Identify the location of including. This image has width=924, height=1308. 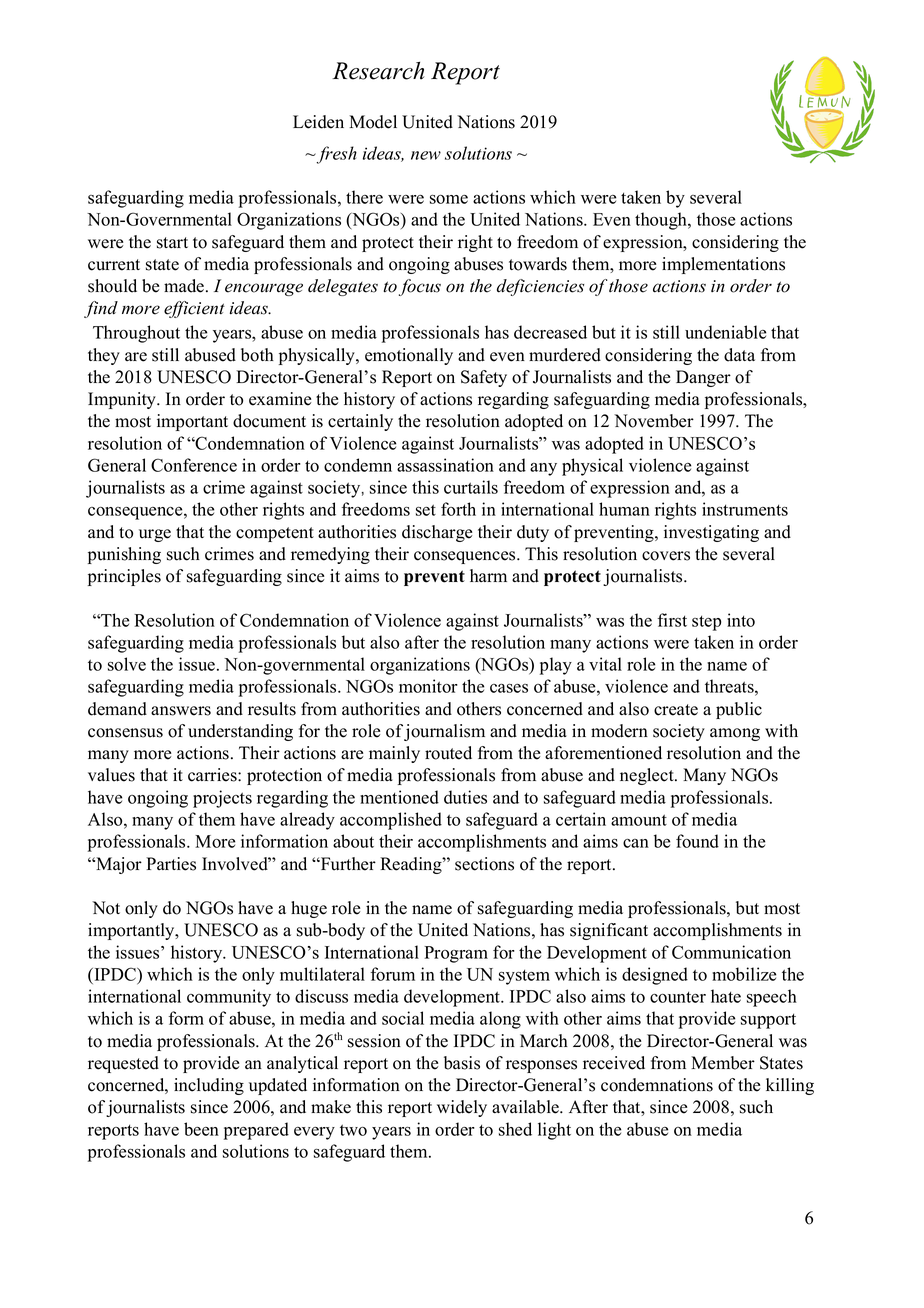
(209, 1086).
